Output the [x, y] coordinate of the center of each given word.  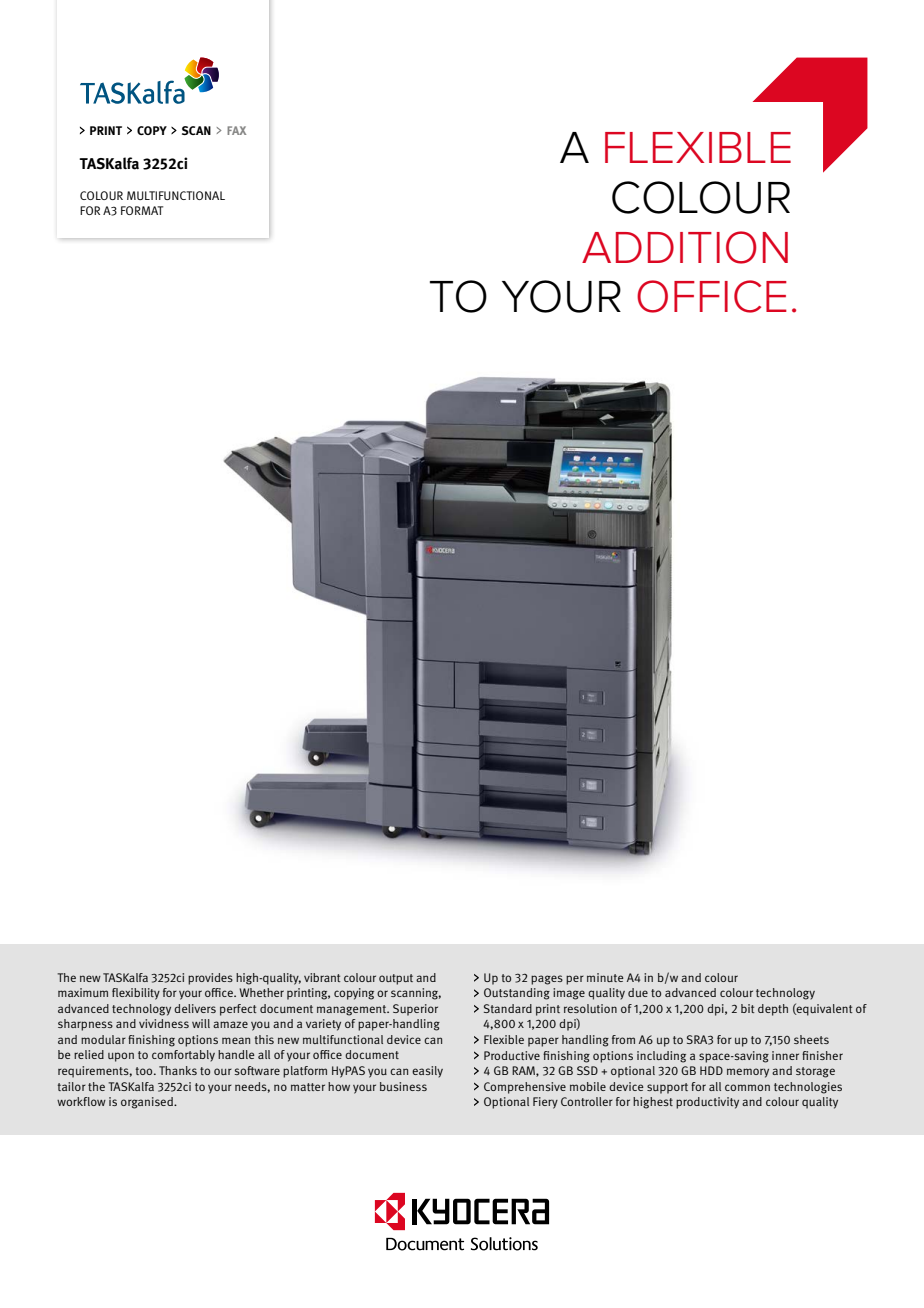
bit [748, 1008]
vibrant [322, 977]
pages [547, 980]
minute [605, 977]
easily [427, 1072]
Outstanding [517, 994]
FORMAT [142, 210]
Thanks [178, 1070]
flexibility [136, 994]
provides [210, 979]
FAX [236, 130]
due [638, 992]
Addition [685, 247]
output [396, 979]
